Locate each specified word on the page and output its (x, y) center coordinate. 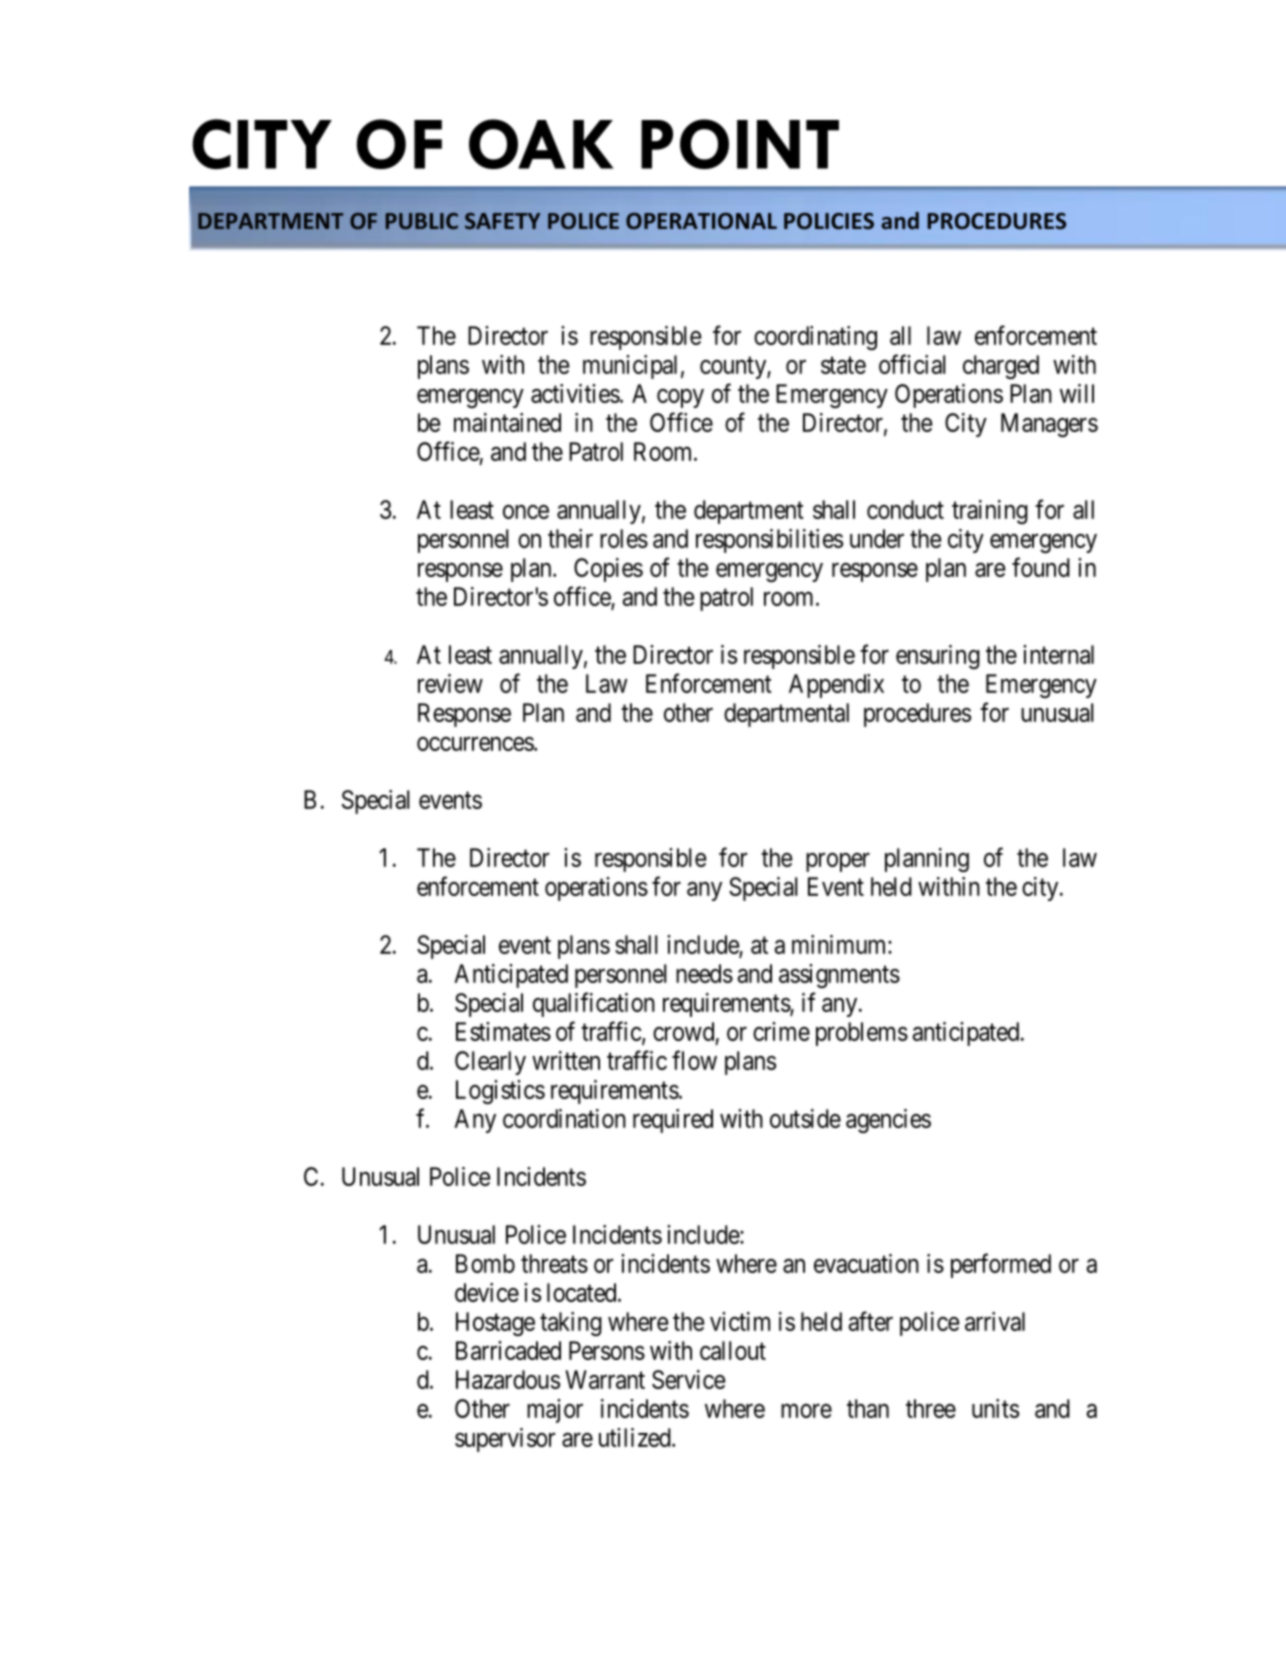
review (450, 683)
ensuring (938, 657)
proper (838, 862)
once (526, 512)
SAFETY (502, 221)
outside (805, 1118)
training (990, 512)
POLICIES (829, 221)
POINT (740, 144)
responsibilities (769, 541)
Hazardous (508, 1379)
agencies (888, 1121)
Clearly (490, 1063)
